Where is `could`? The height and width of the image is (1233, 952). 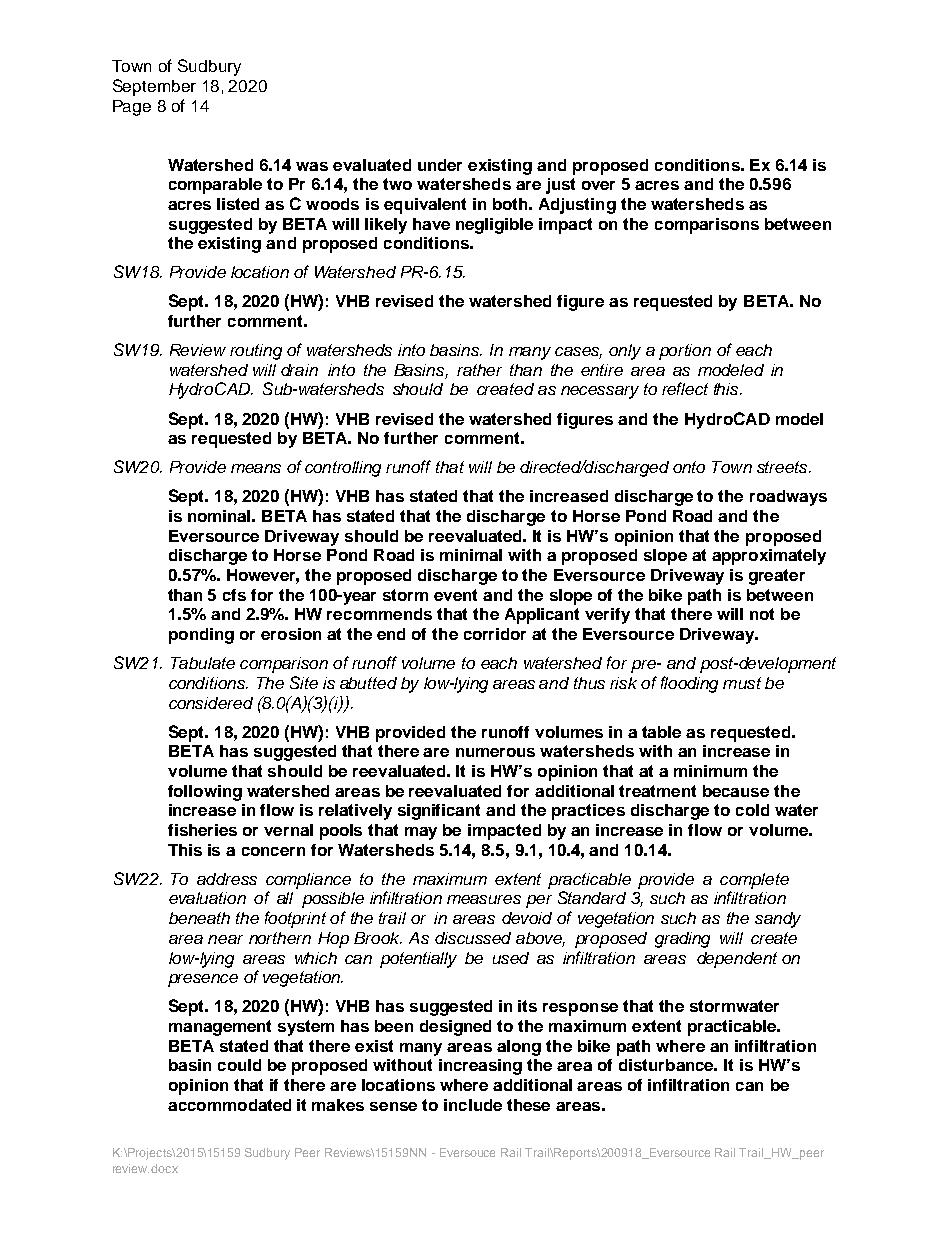
could is located at coordinates (239, 1065).
